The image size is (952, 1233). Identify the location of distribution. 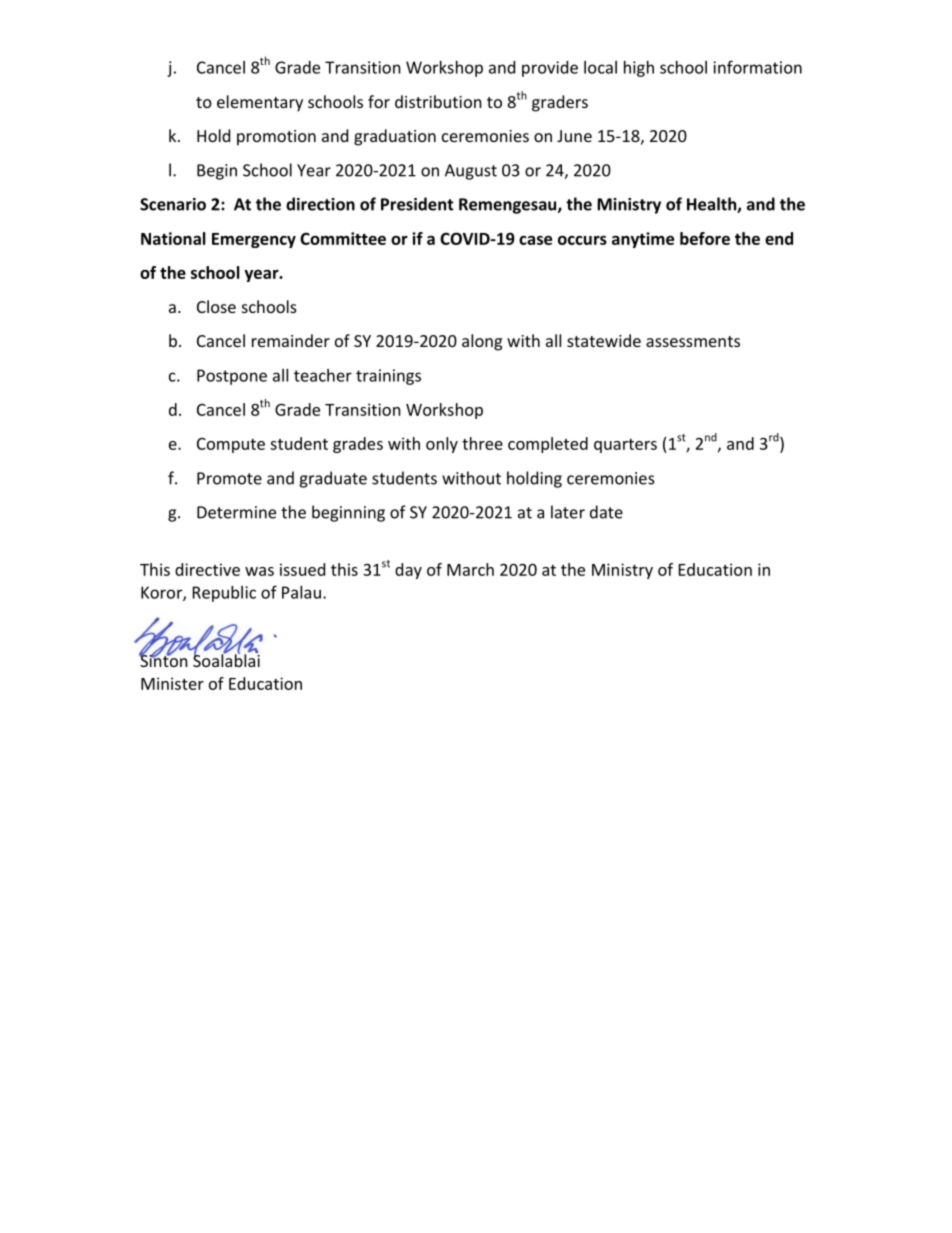
(438, 101).
